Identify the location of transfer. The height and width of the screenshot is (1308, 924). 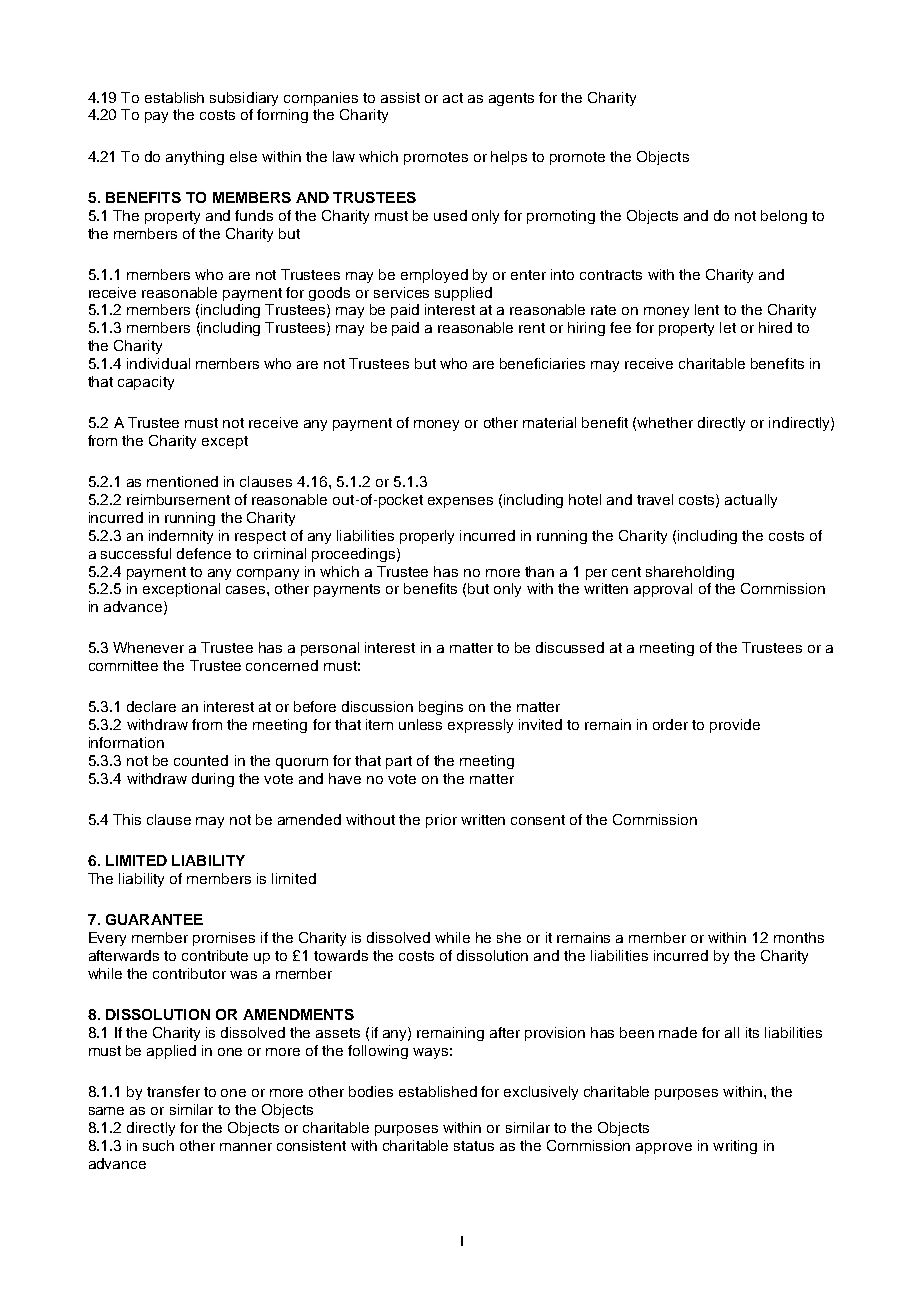
(173, 1091).
